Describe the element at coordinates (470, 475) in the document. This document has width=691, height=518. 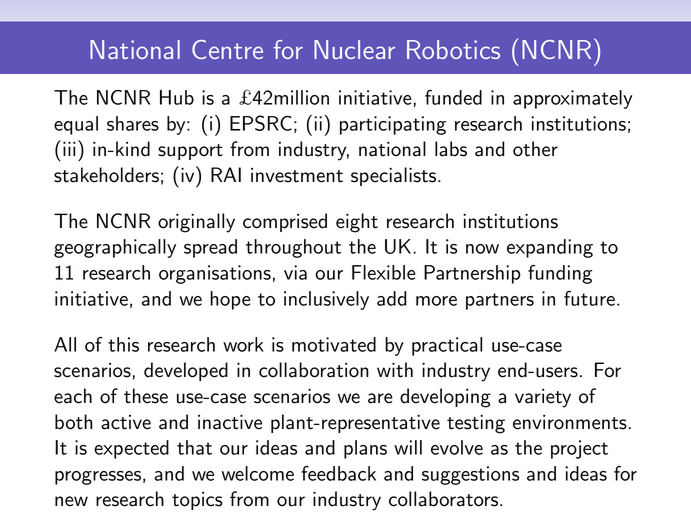
I see `suggestions` at that location.
